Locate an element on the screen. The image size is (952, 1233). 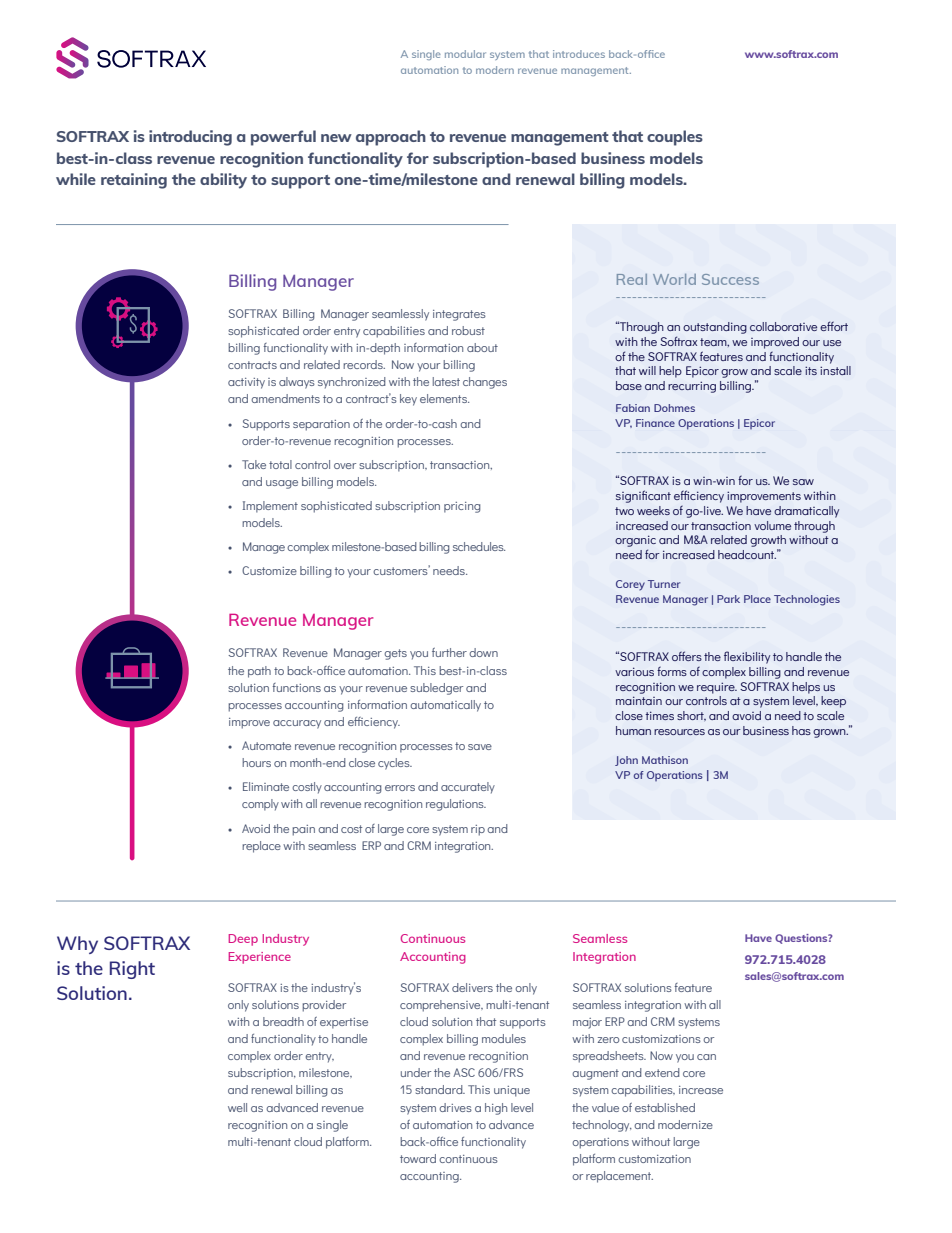
well is located at coordinates (237, 1107).
